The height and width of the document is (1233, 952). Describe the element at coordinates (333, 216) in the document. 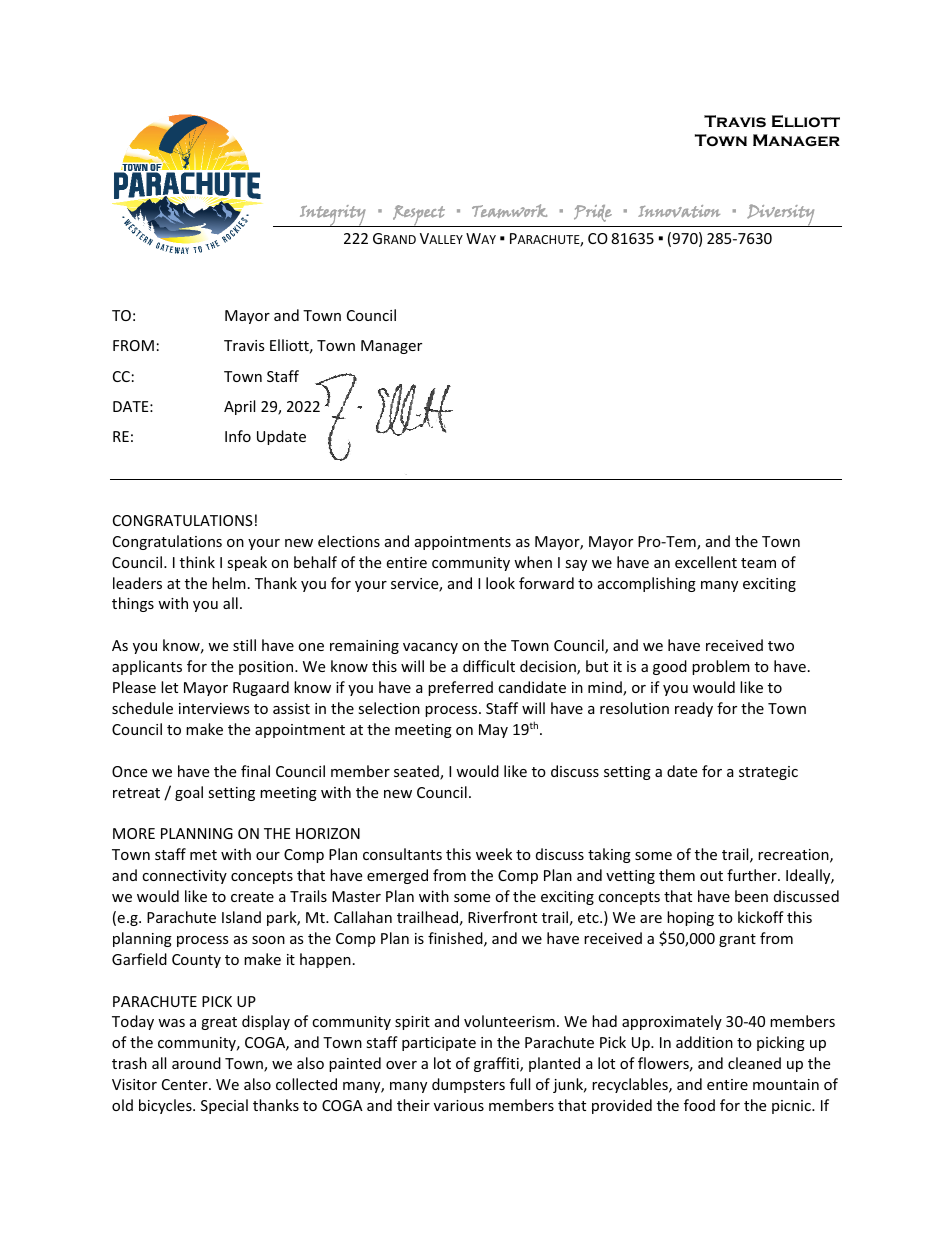

I see `Integrity` at that location.
